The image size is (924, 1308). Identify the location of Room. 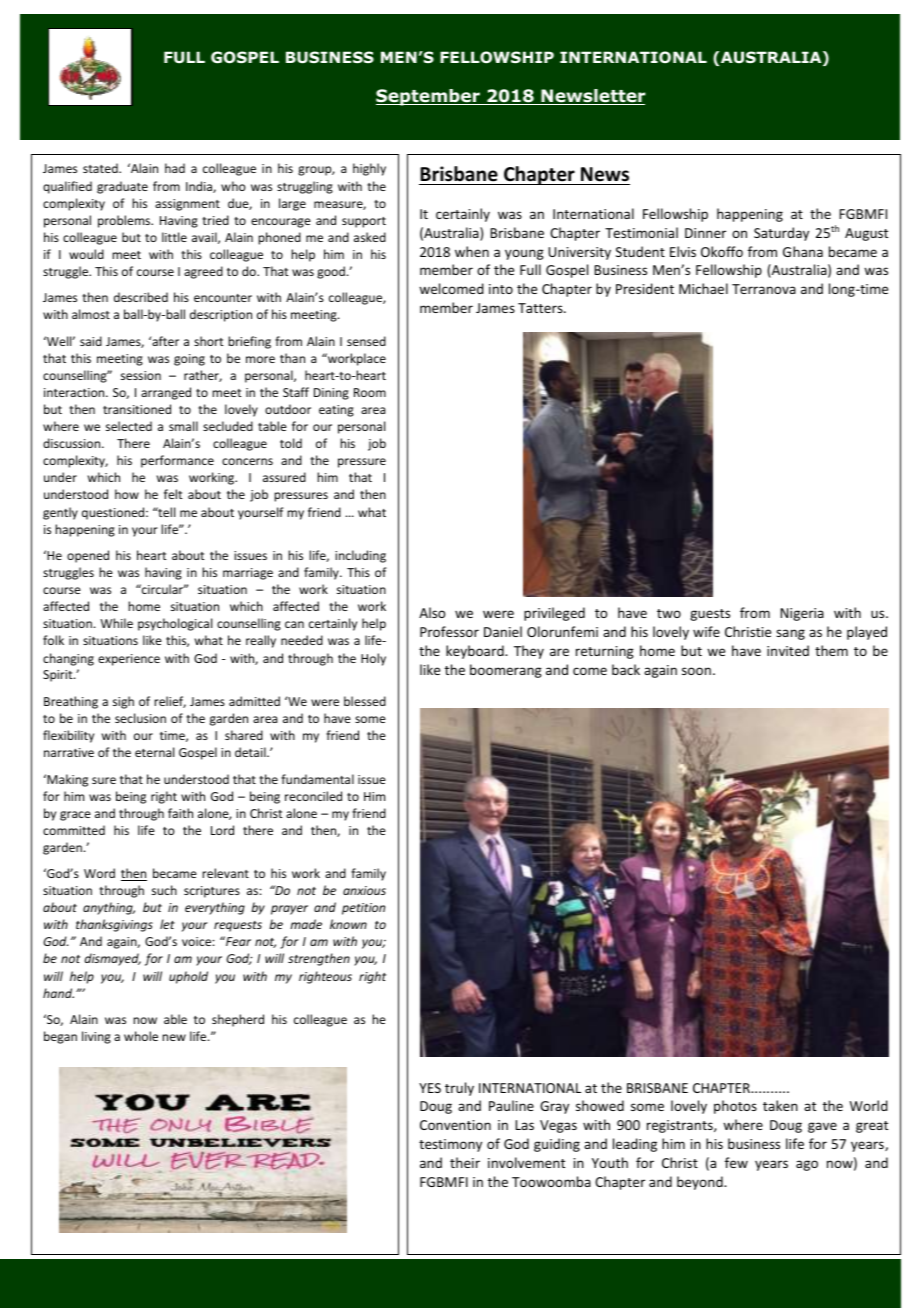
(370, 392).
